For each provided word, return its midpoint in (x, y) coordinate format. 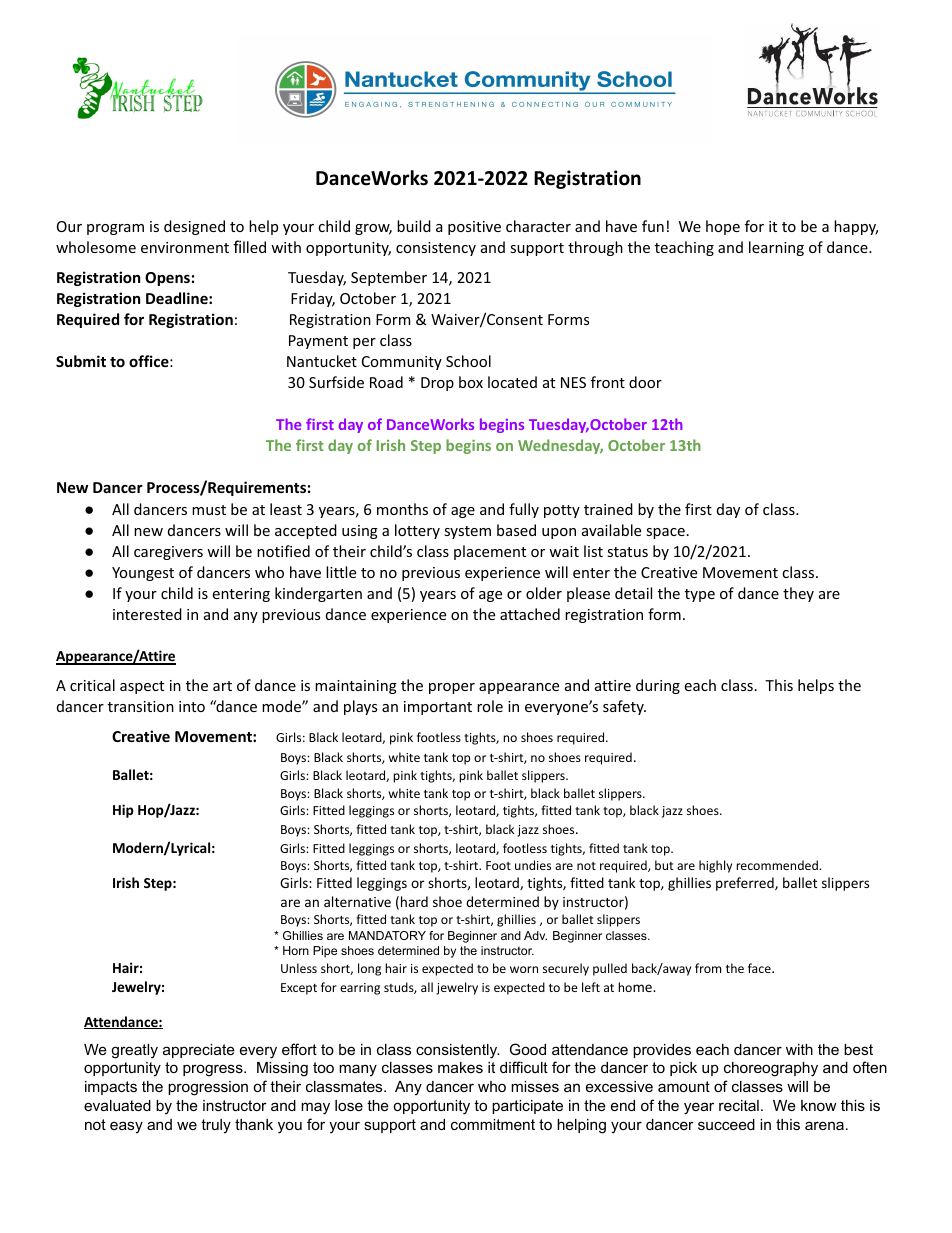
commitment (493, 1124)
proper (452, 688)
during (658, 686)
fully (524, 510)
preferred (746, 884)
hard (414, 901)
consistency (436, 249)
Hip (123, 811)
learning (776, 248)
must (209, 510)
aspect (142, 687)
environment (185, 247)
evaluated (117, 1105)
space (665, 533)
